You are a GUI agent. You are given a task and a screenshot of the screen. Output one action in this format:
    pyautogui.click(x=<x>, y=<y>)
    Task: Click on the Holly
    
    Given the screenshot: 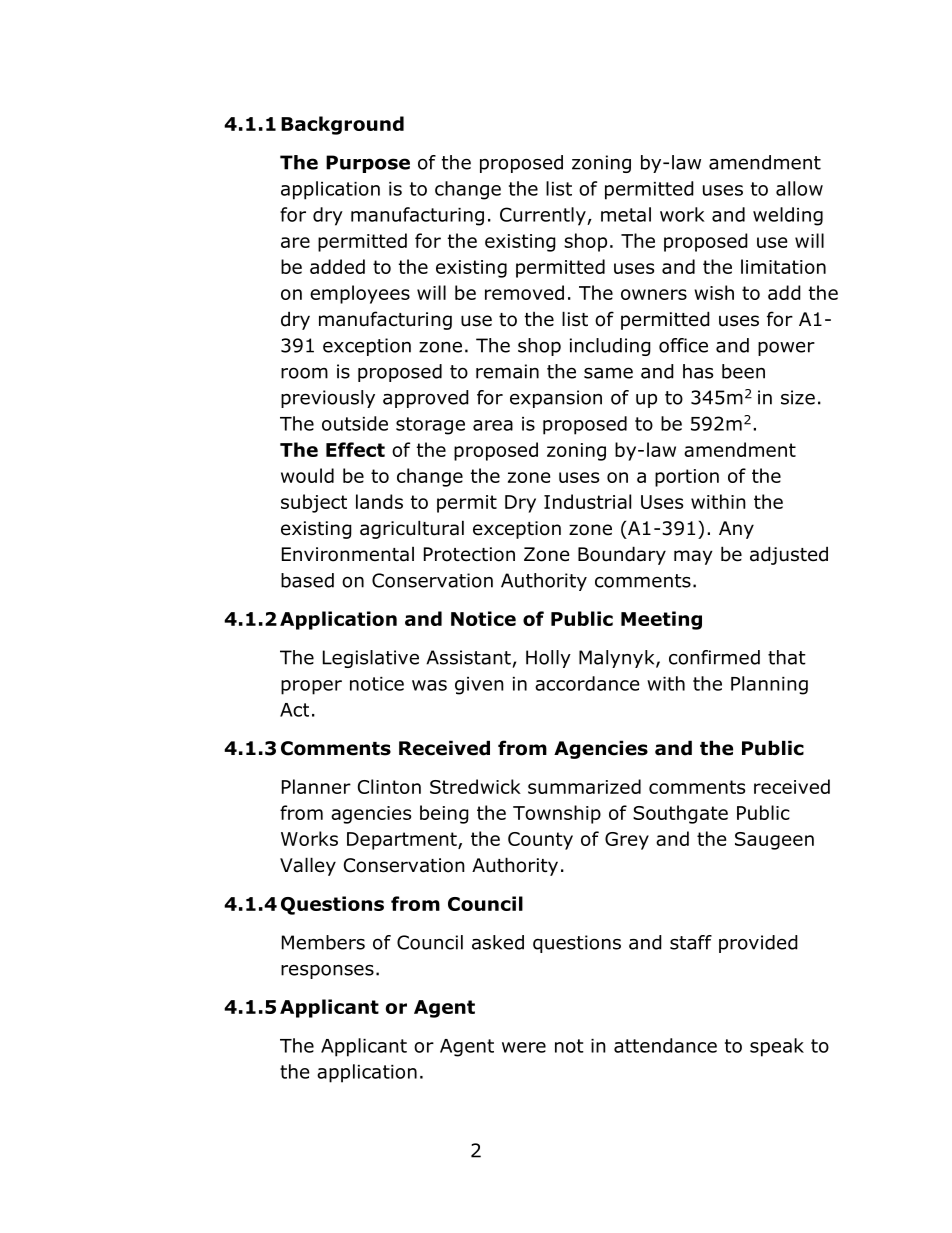 What is the action you would take?
    pyautogui.click(x=548, y=659)
